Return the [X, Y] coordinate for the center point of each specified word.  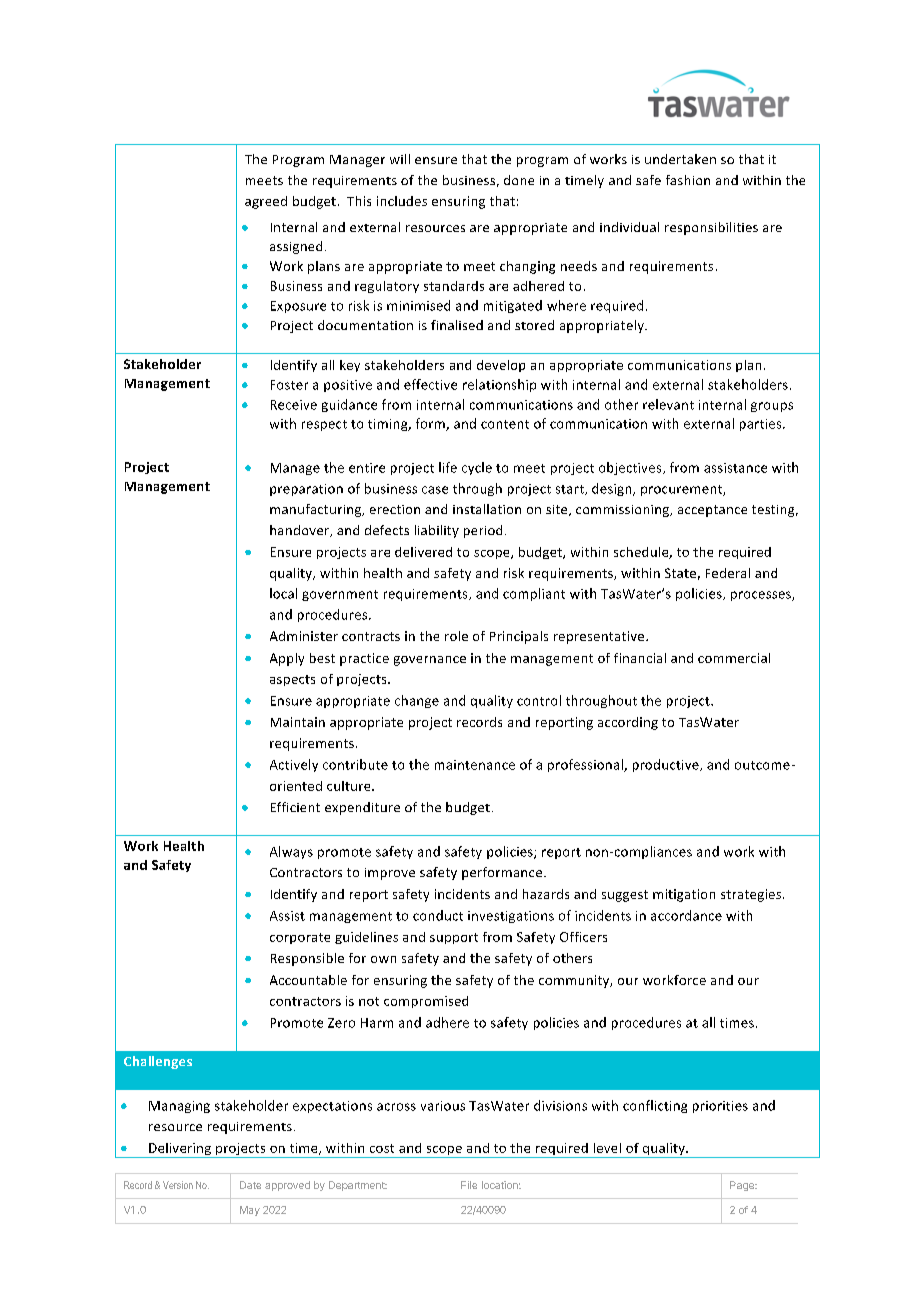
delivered [423, 552]
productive [667, 765]
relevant [668, 404]
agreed [266, 202]
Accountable [308, 980]
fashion [688, 180]
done [519, 180]
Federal [728, 573]
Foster [289, 385]
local [283, 593]
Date [250, 1185]
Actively [294, 765]
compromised [426, 1002]
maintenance [475, 765]
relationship [499, 385]
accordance [686, 915]
